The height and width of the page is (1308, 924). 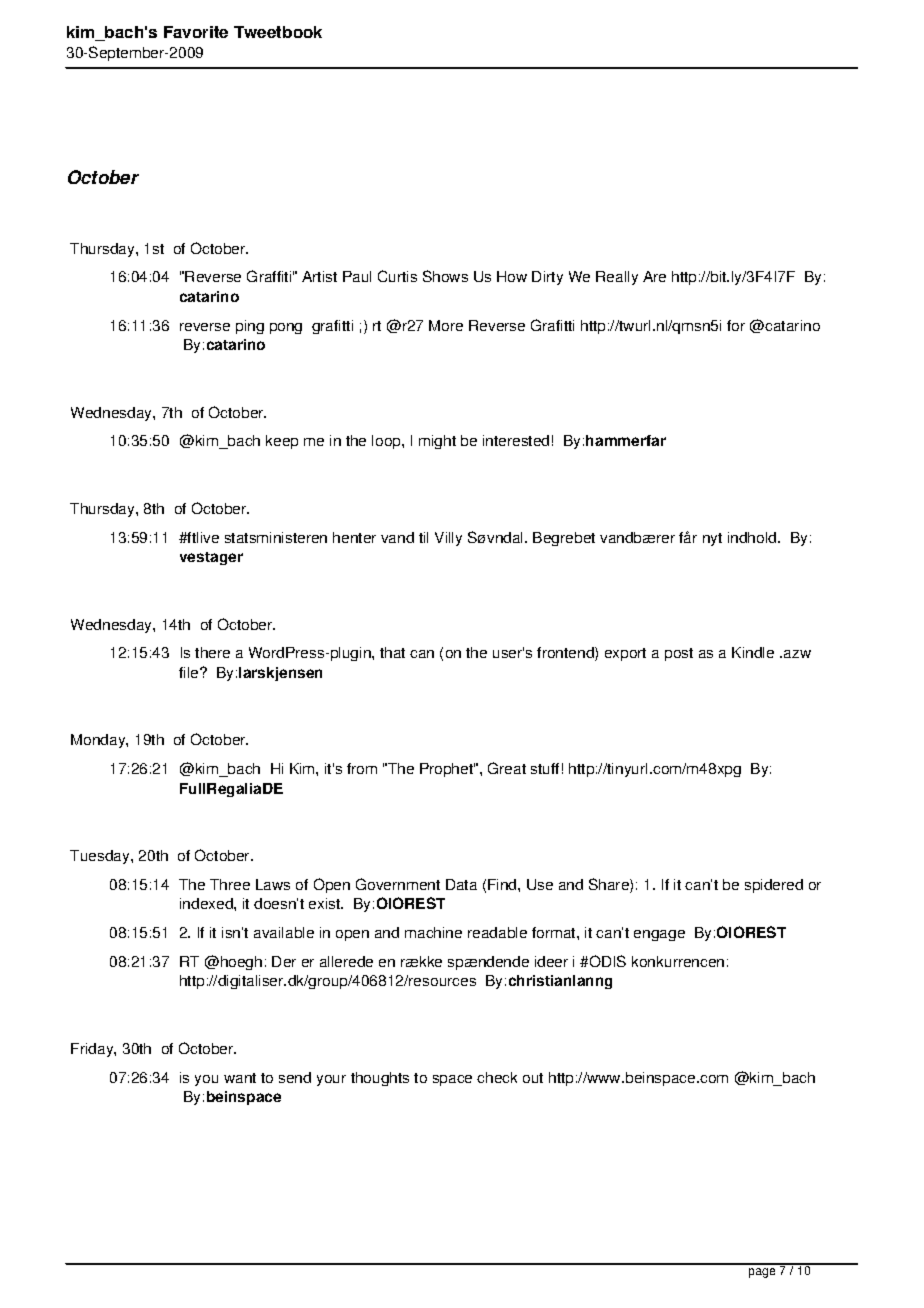 I want to click on Really, so click(x=617, y=278).
